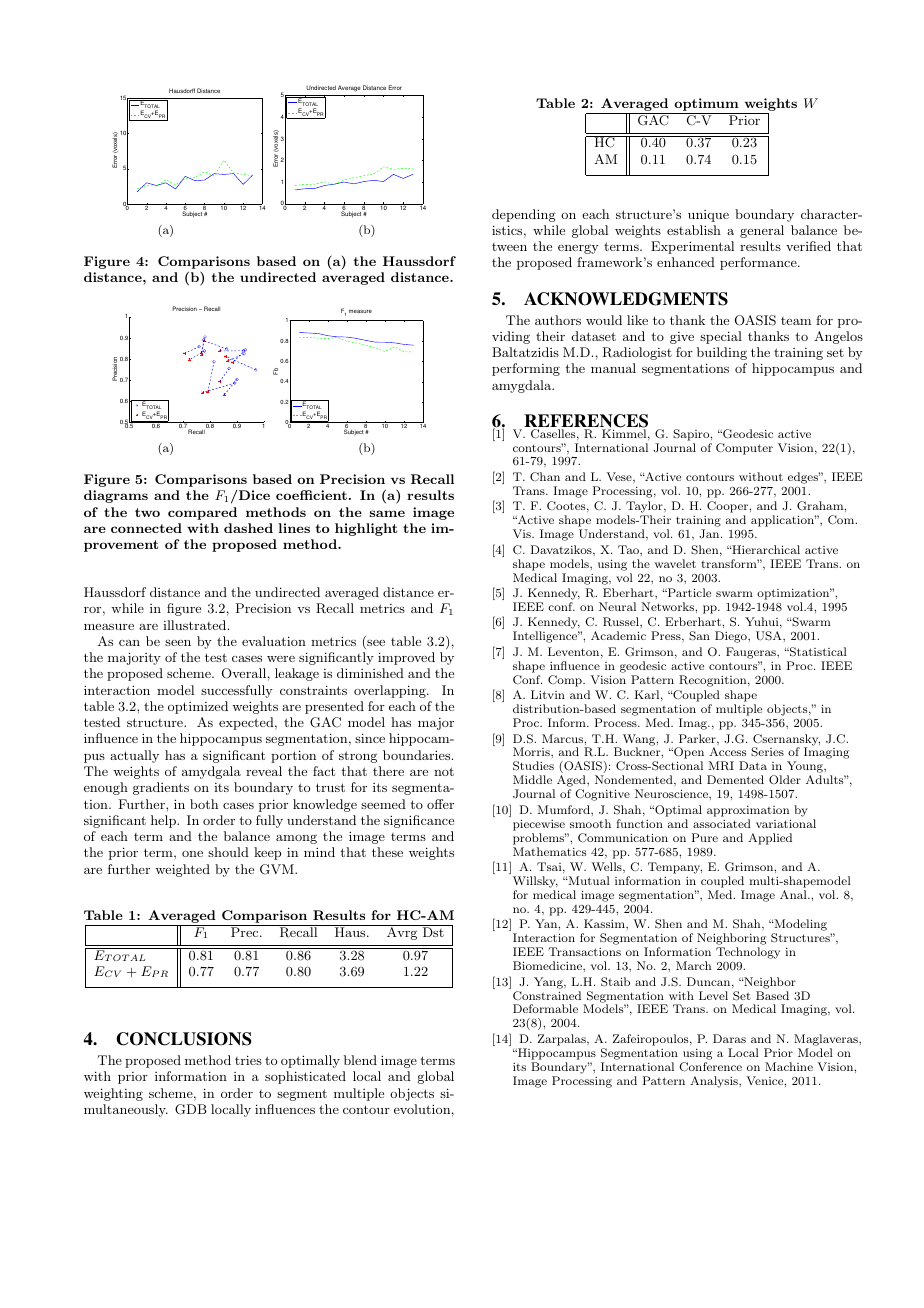  Describe the element at coordinates (526, 369) in the page. I see `performing` at that location.
